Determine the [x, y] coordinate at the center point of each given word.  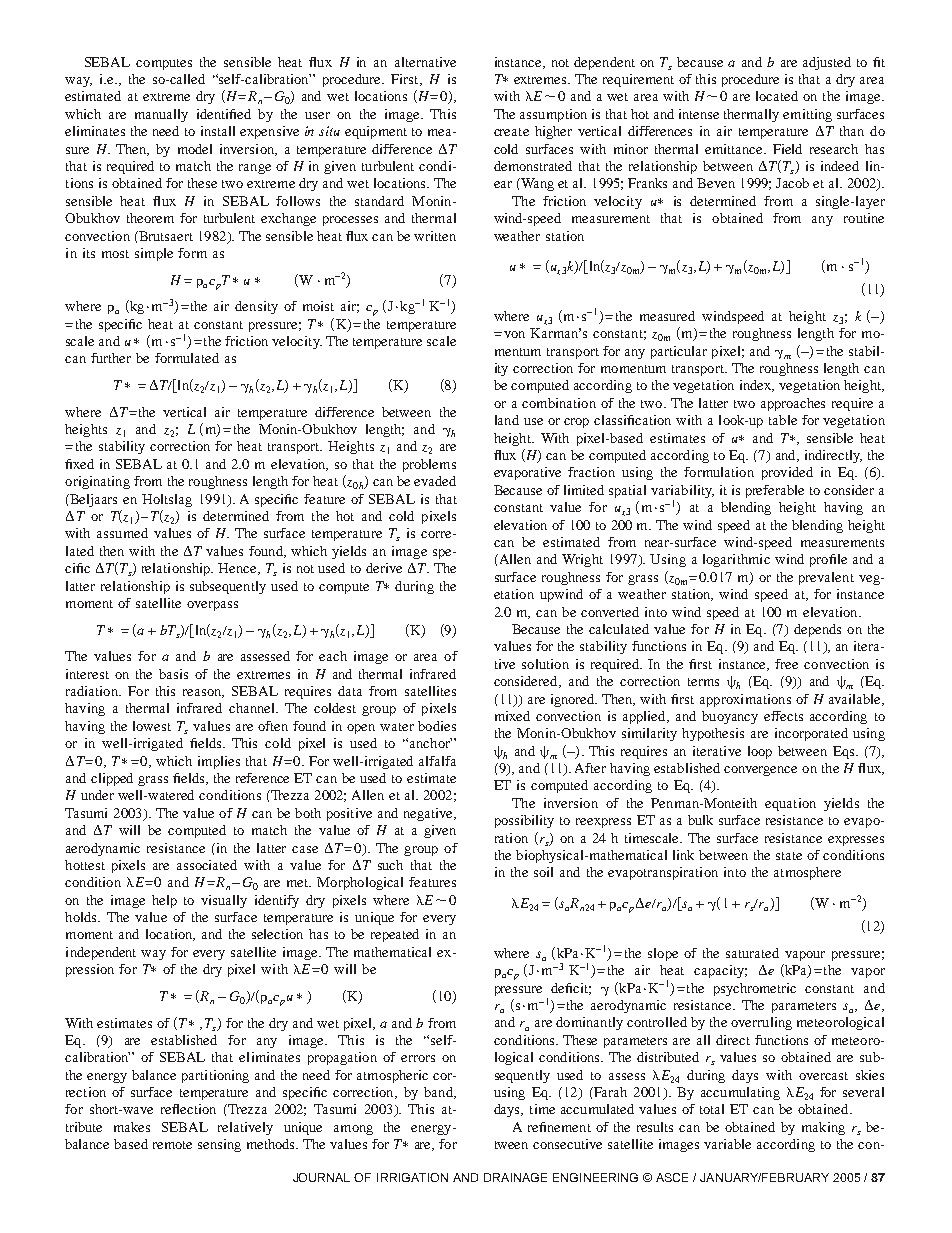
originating [97, 482]
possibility [524, 821]
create [511, 132]
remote [172, 1145]
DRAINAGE [515, 1177]
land [507, 420]
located [777, 96]
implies [219, 762]
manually [161, 115]
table [783, 420]
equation [790, 804]
